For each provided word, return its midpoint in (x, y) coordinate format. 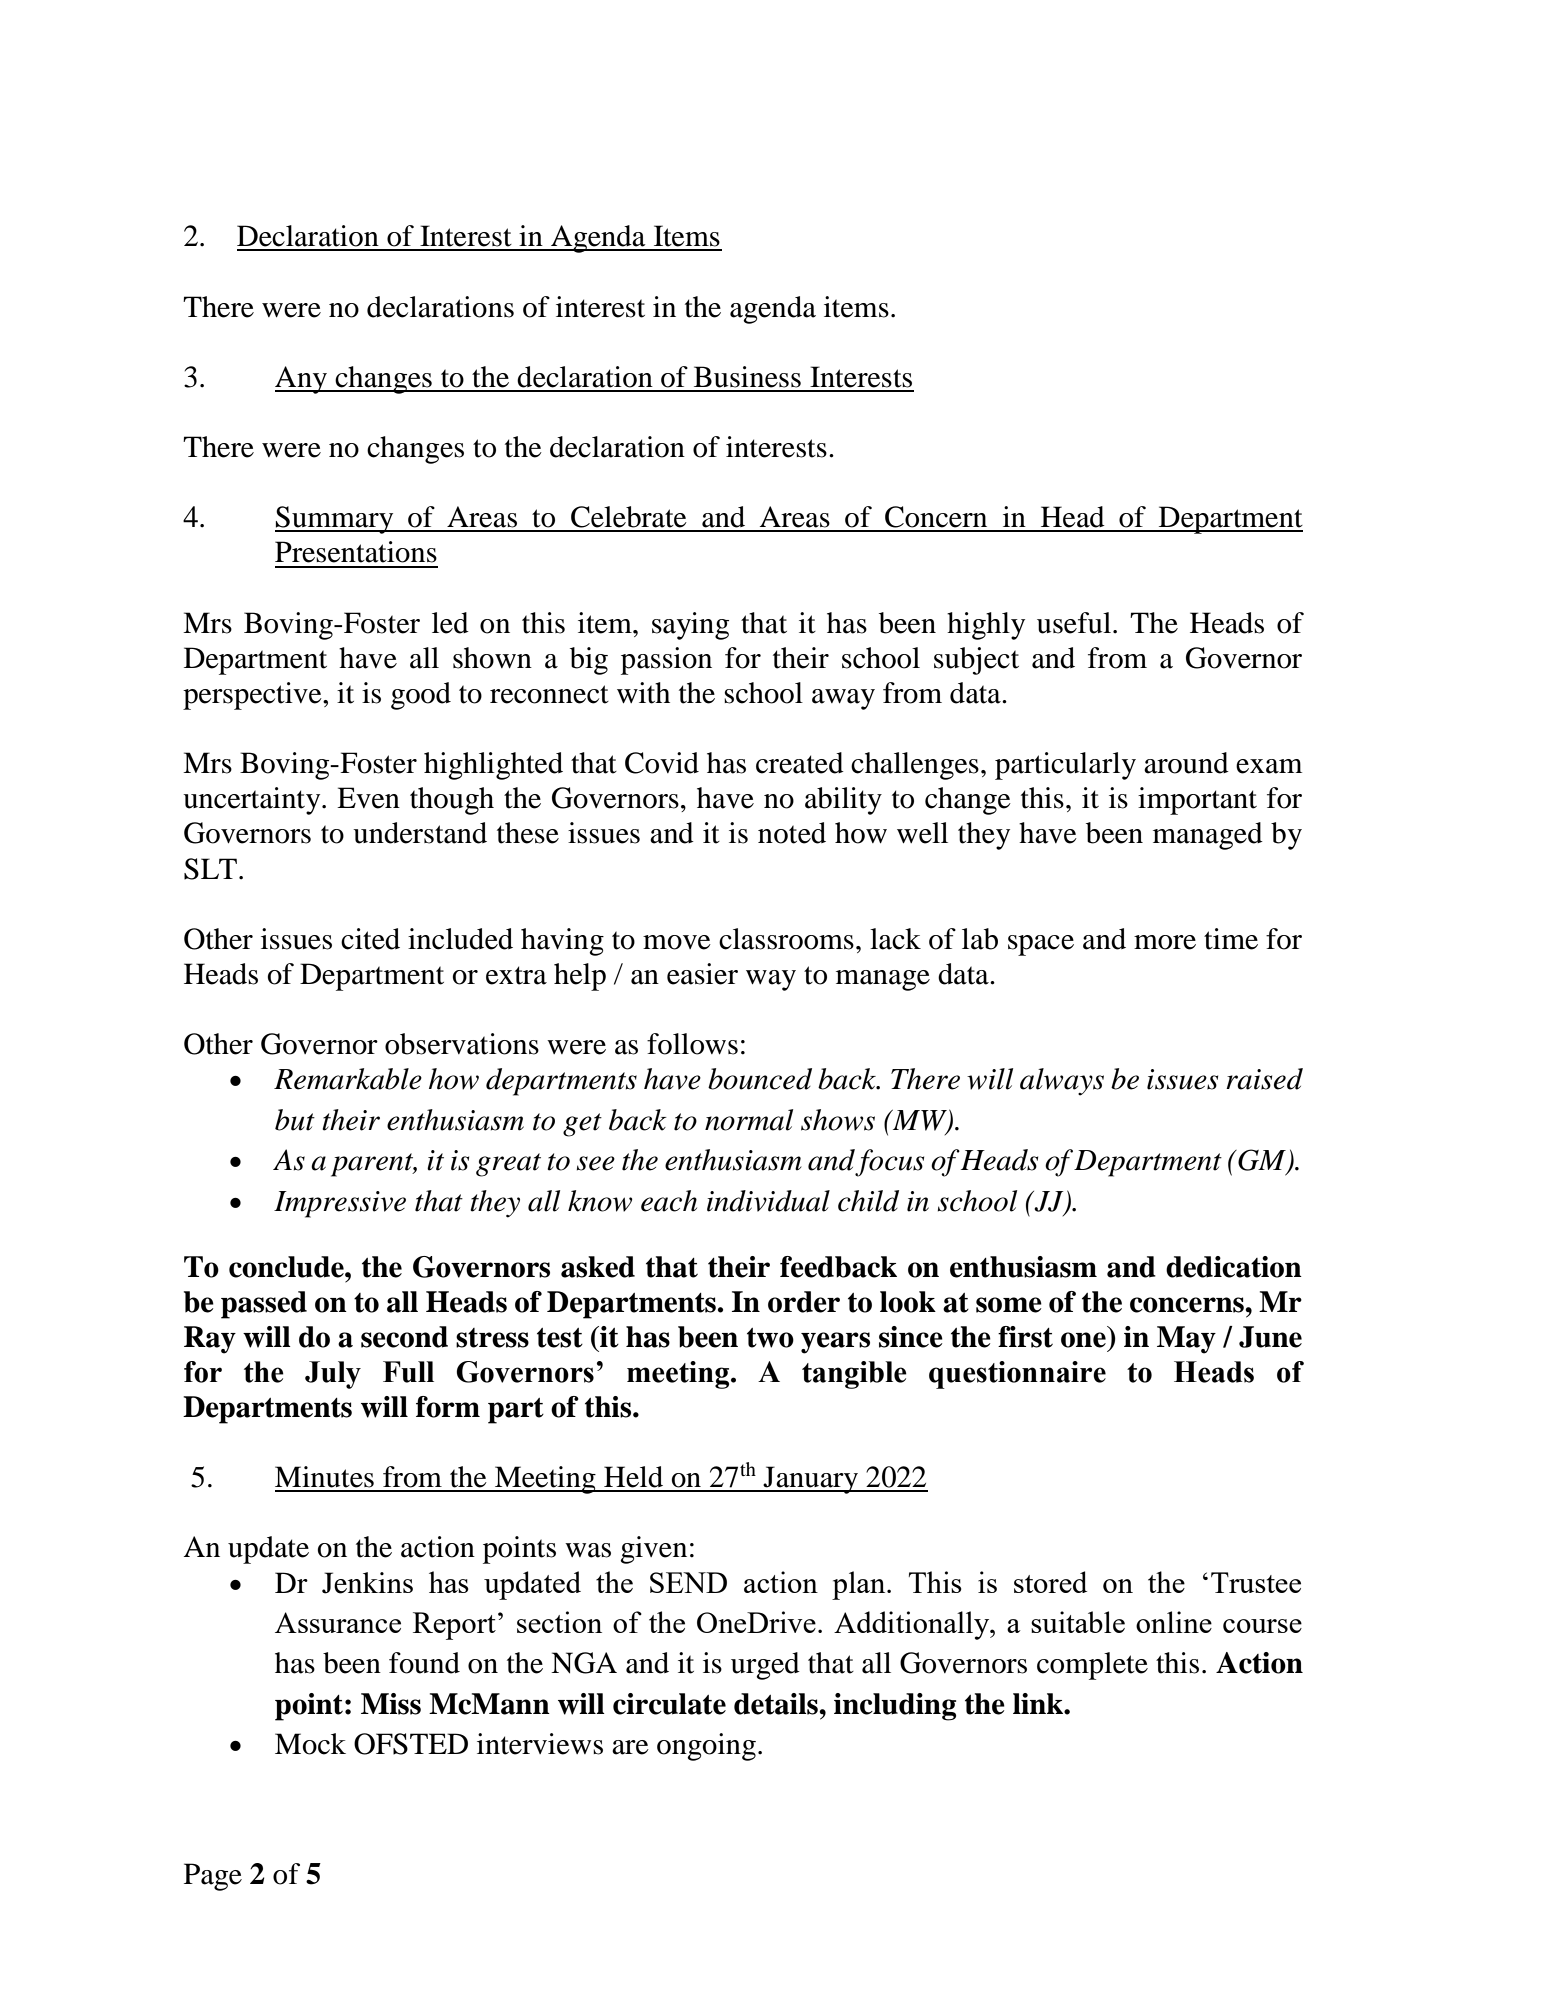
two (770, 1338)
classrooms (786, 939)
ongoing (706, 1747)
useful (1074, 623)
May (1186, 1340)
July (333, 1375)
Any (302, 380)
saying (690, 626)
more (1165, 942)
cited (370, 939)
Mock (310, 1744)
